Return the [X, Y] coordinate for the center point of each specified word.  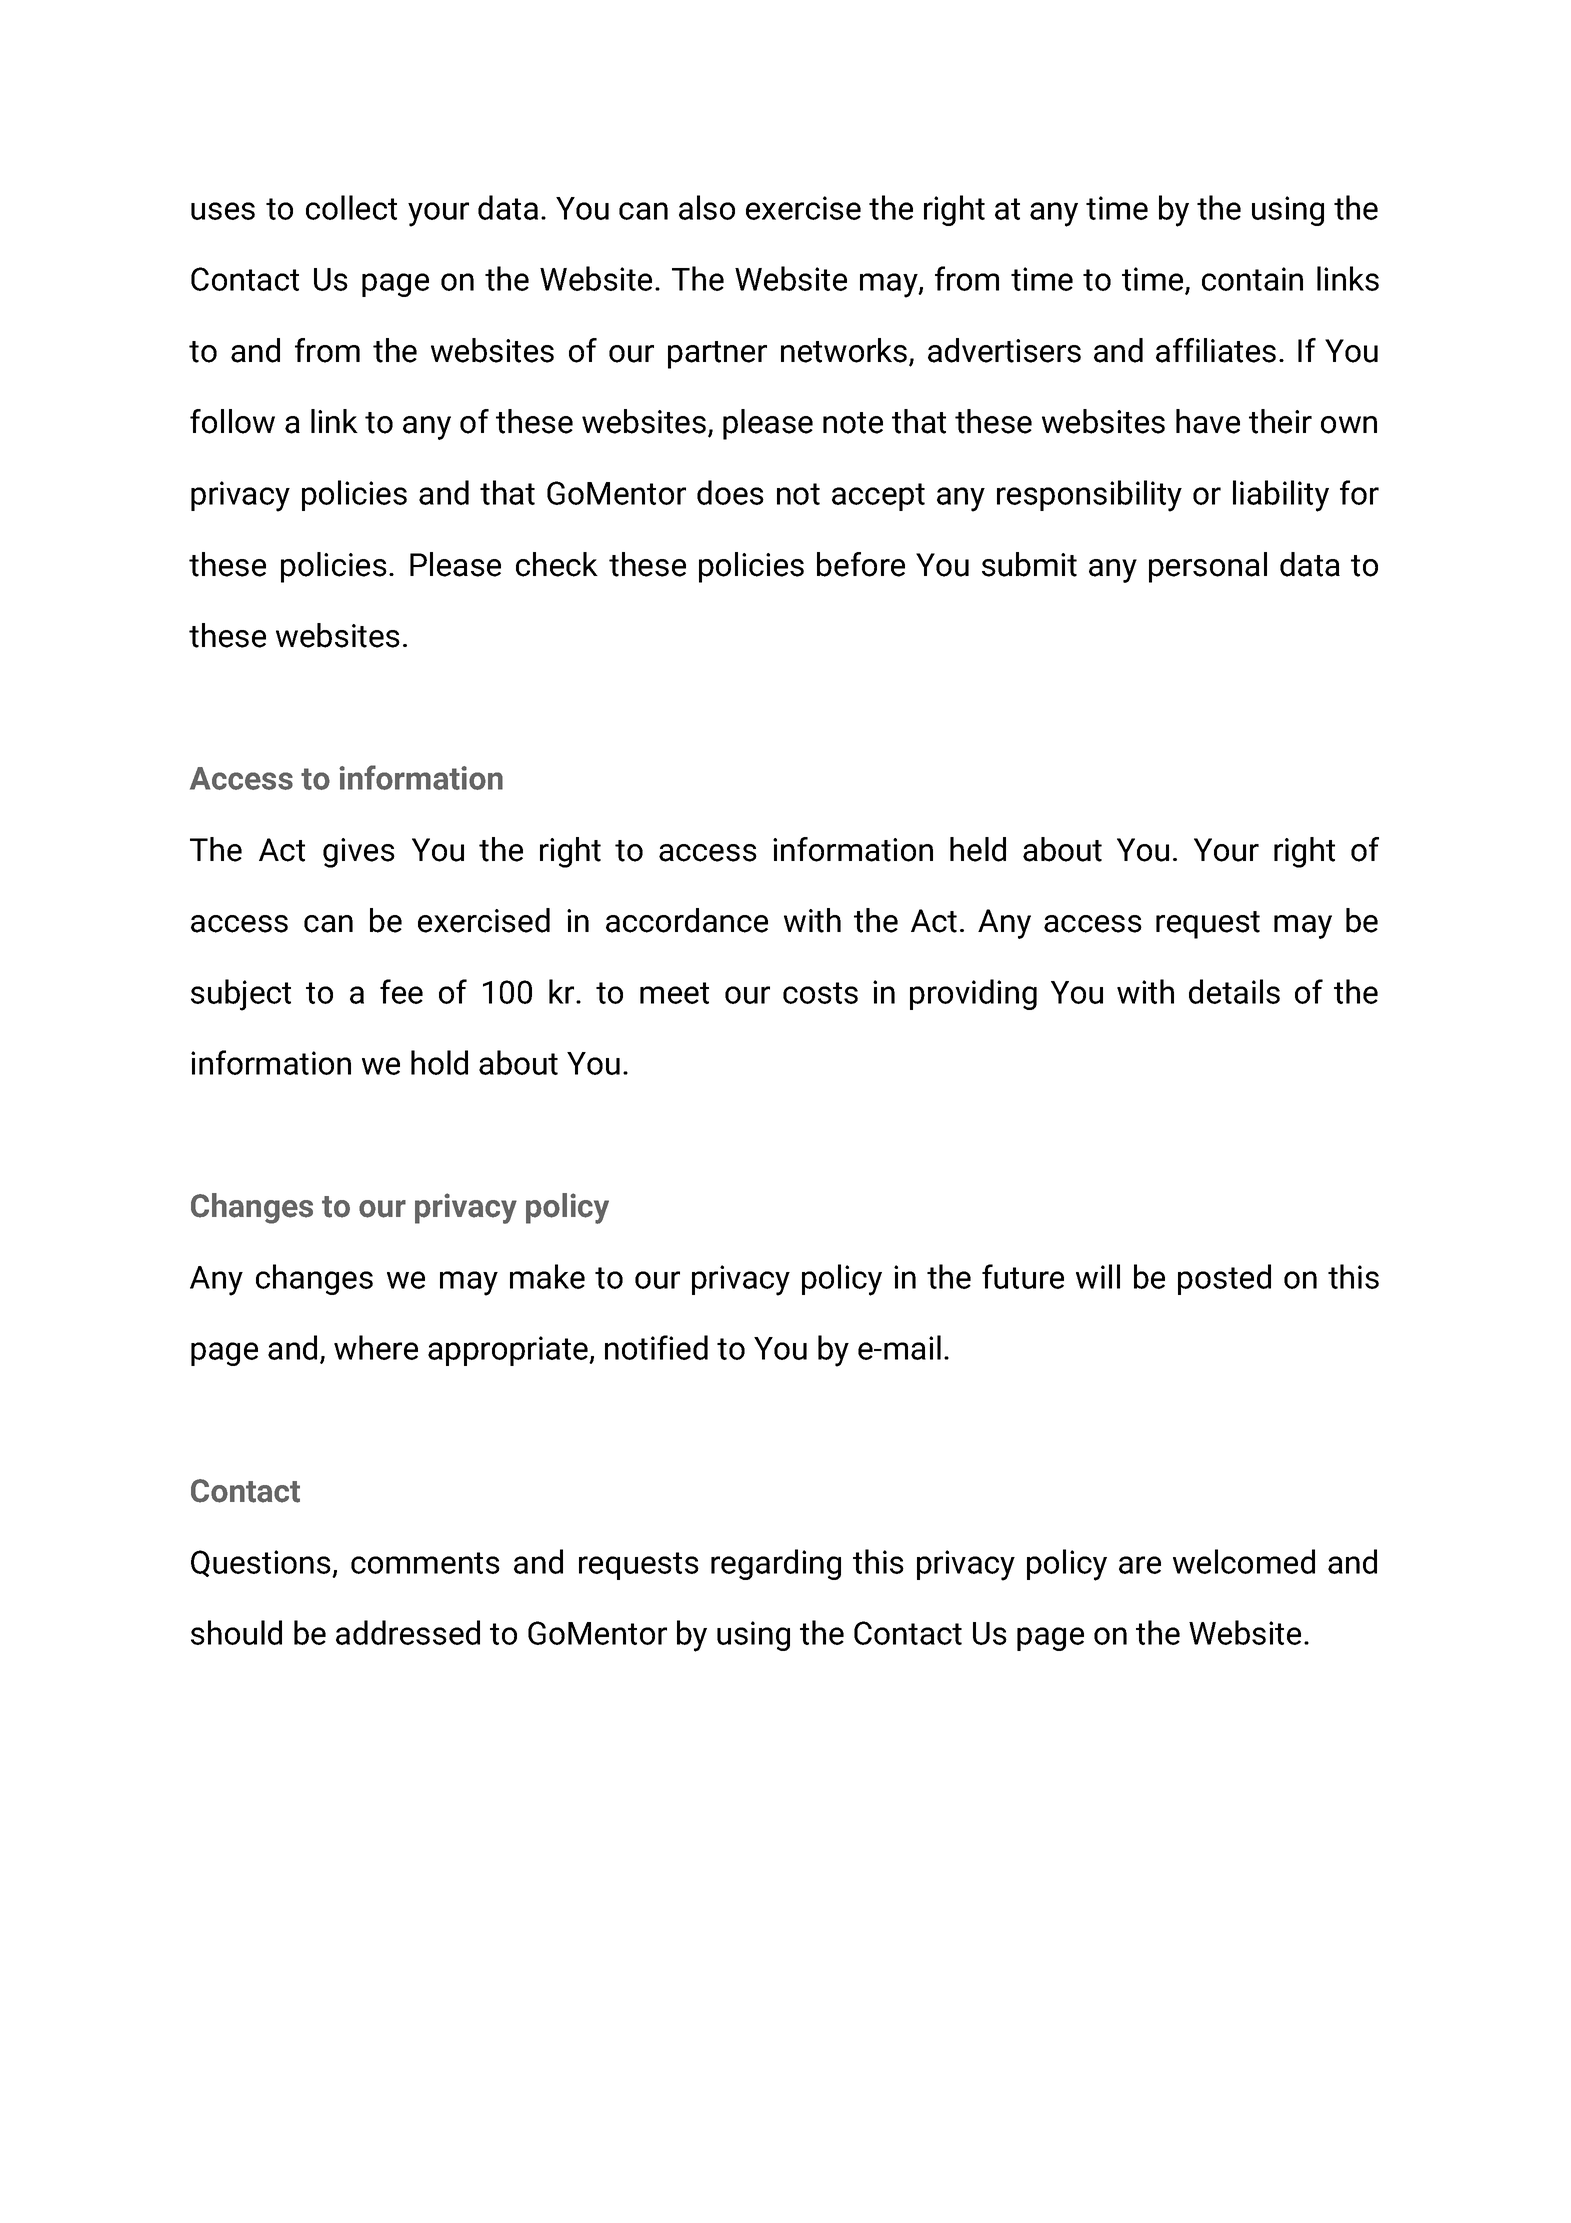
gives [359, 853]
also [707, 207]
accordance [687, 920]
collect [351, 207]
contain [1252, 279]
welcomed [1244, 1561]
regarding [776, 1564]
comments [425, 1563]
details [1234, 991]
